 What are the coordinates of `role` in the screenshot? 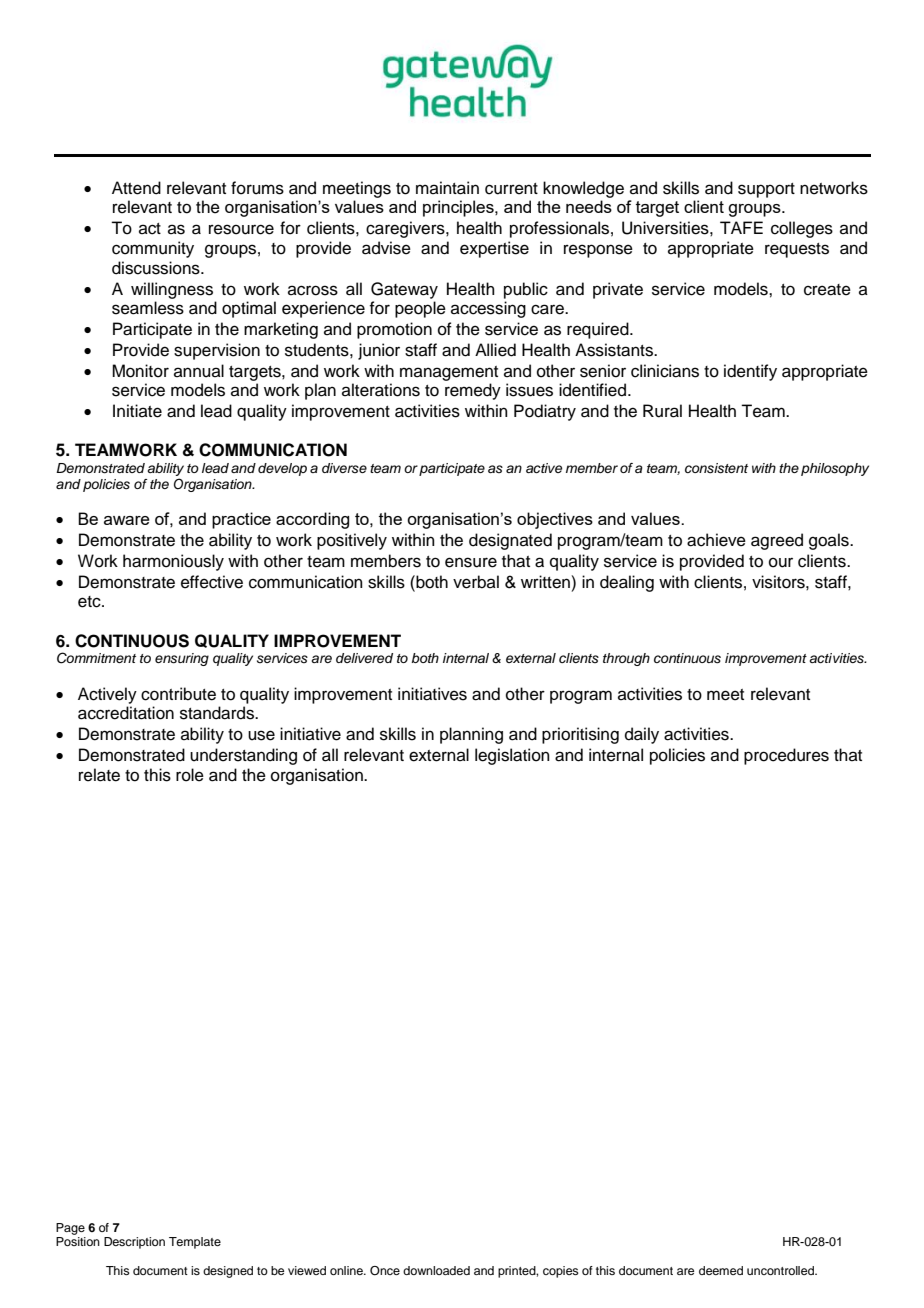 It's located at (190, 775).
